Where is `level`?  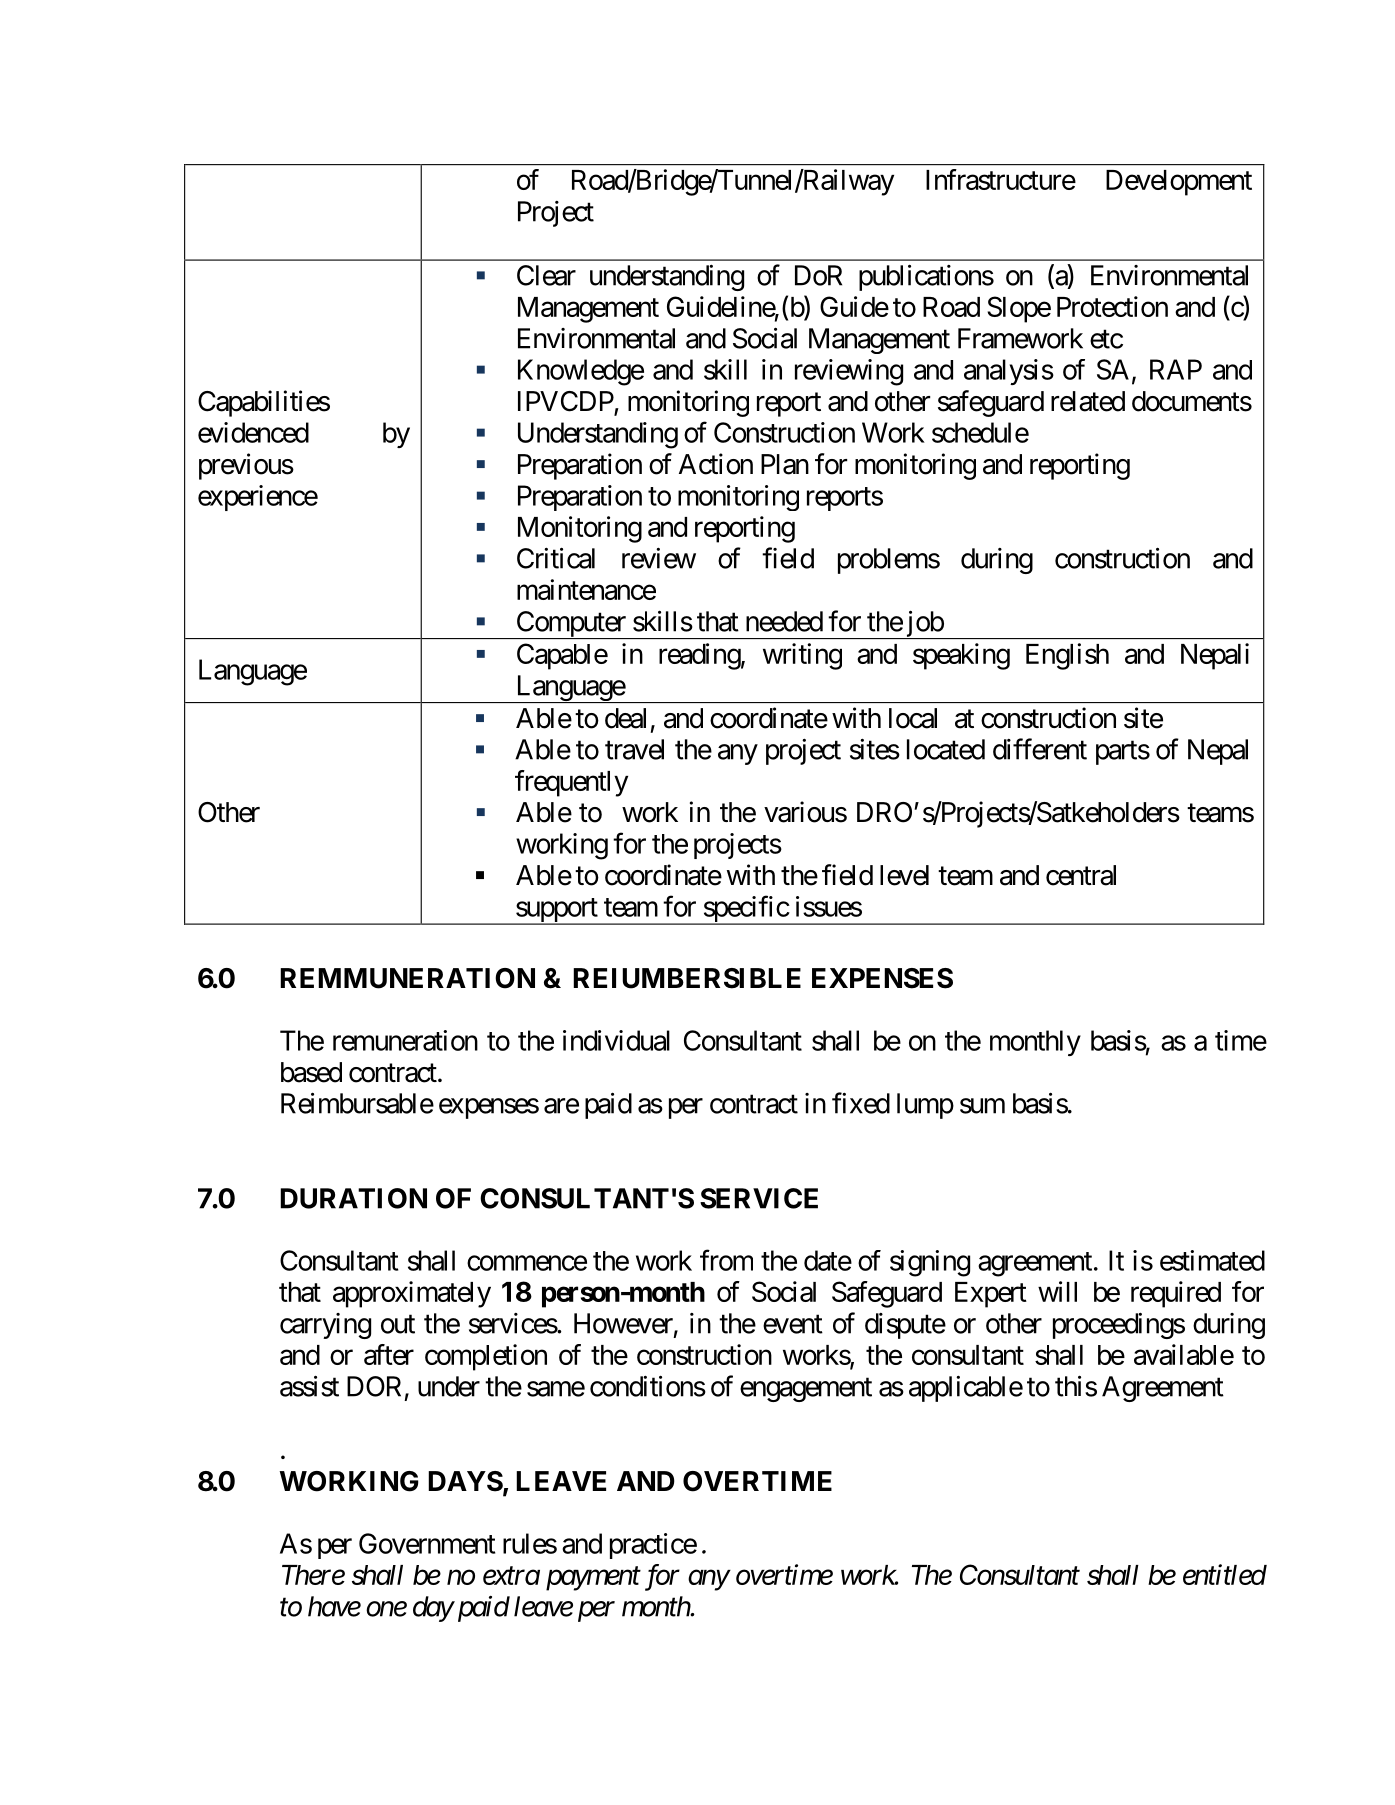
level is located at coordinates (904, 875).
